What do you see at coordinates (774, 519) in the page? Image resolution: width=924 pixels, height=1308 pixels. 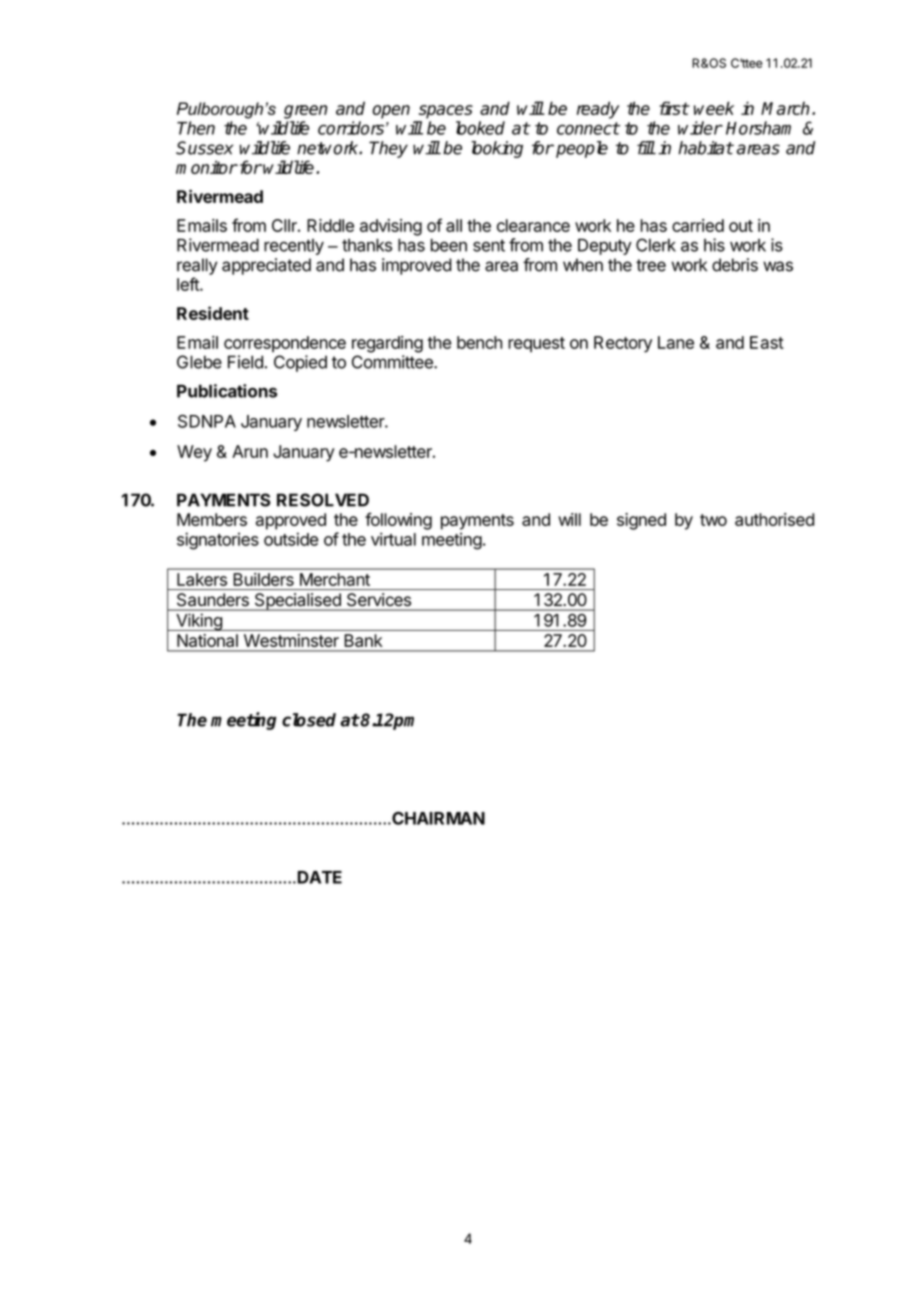 I see `authorised` at bounding box center [774, 519].
